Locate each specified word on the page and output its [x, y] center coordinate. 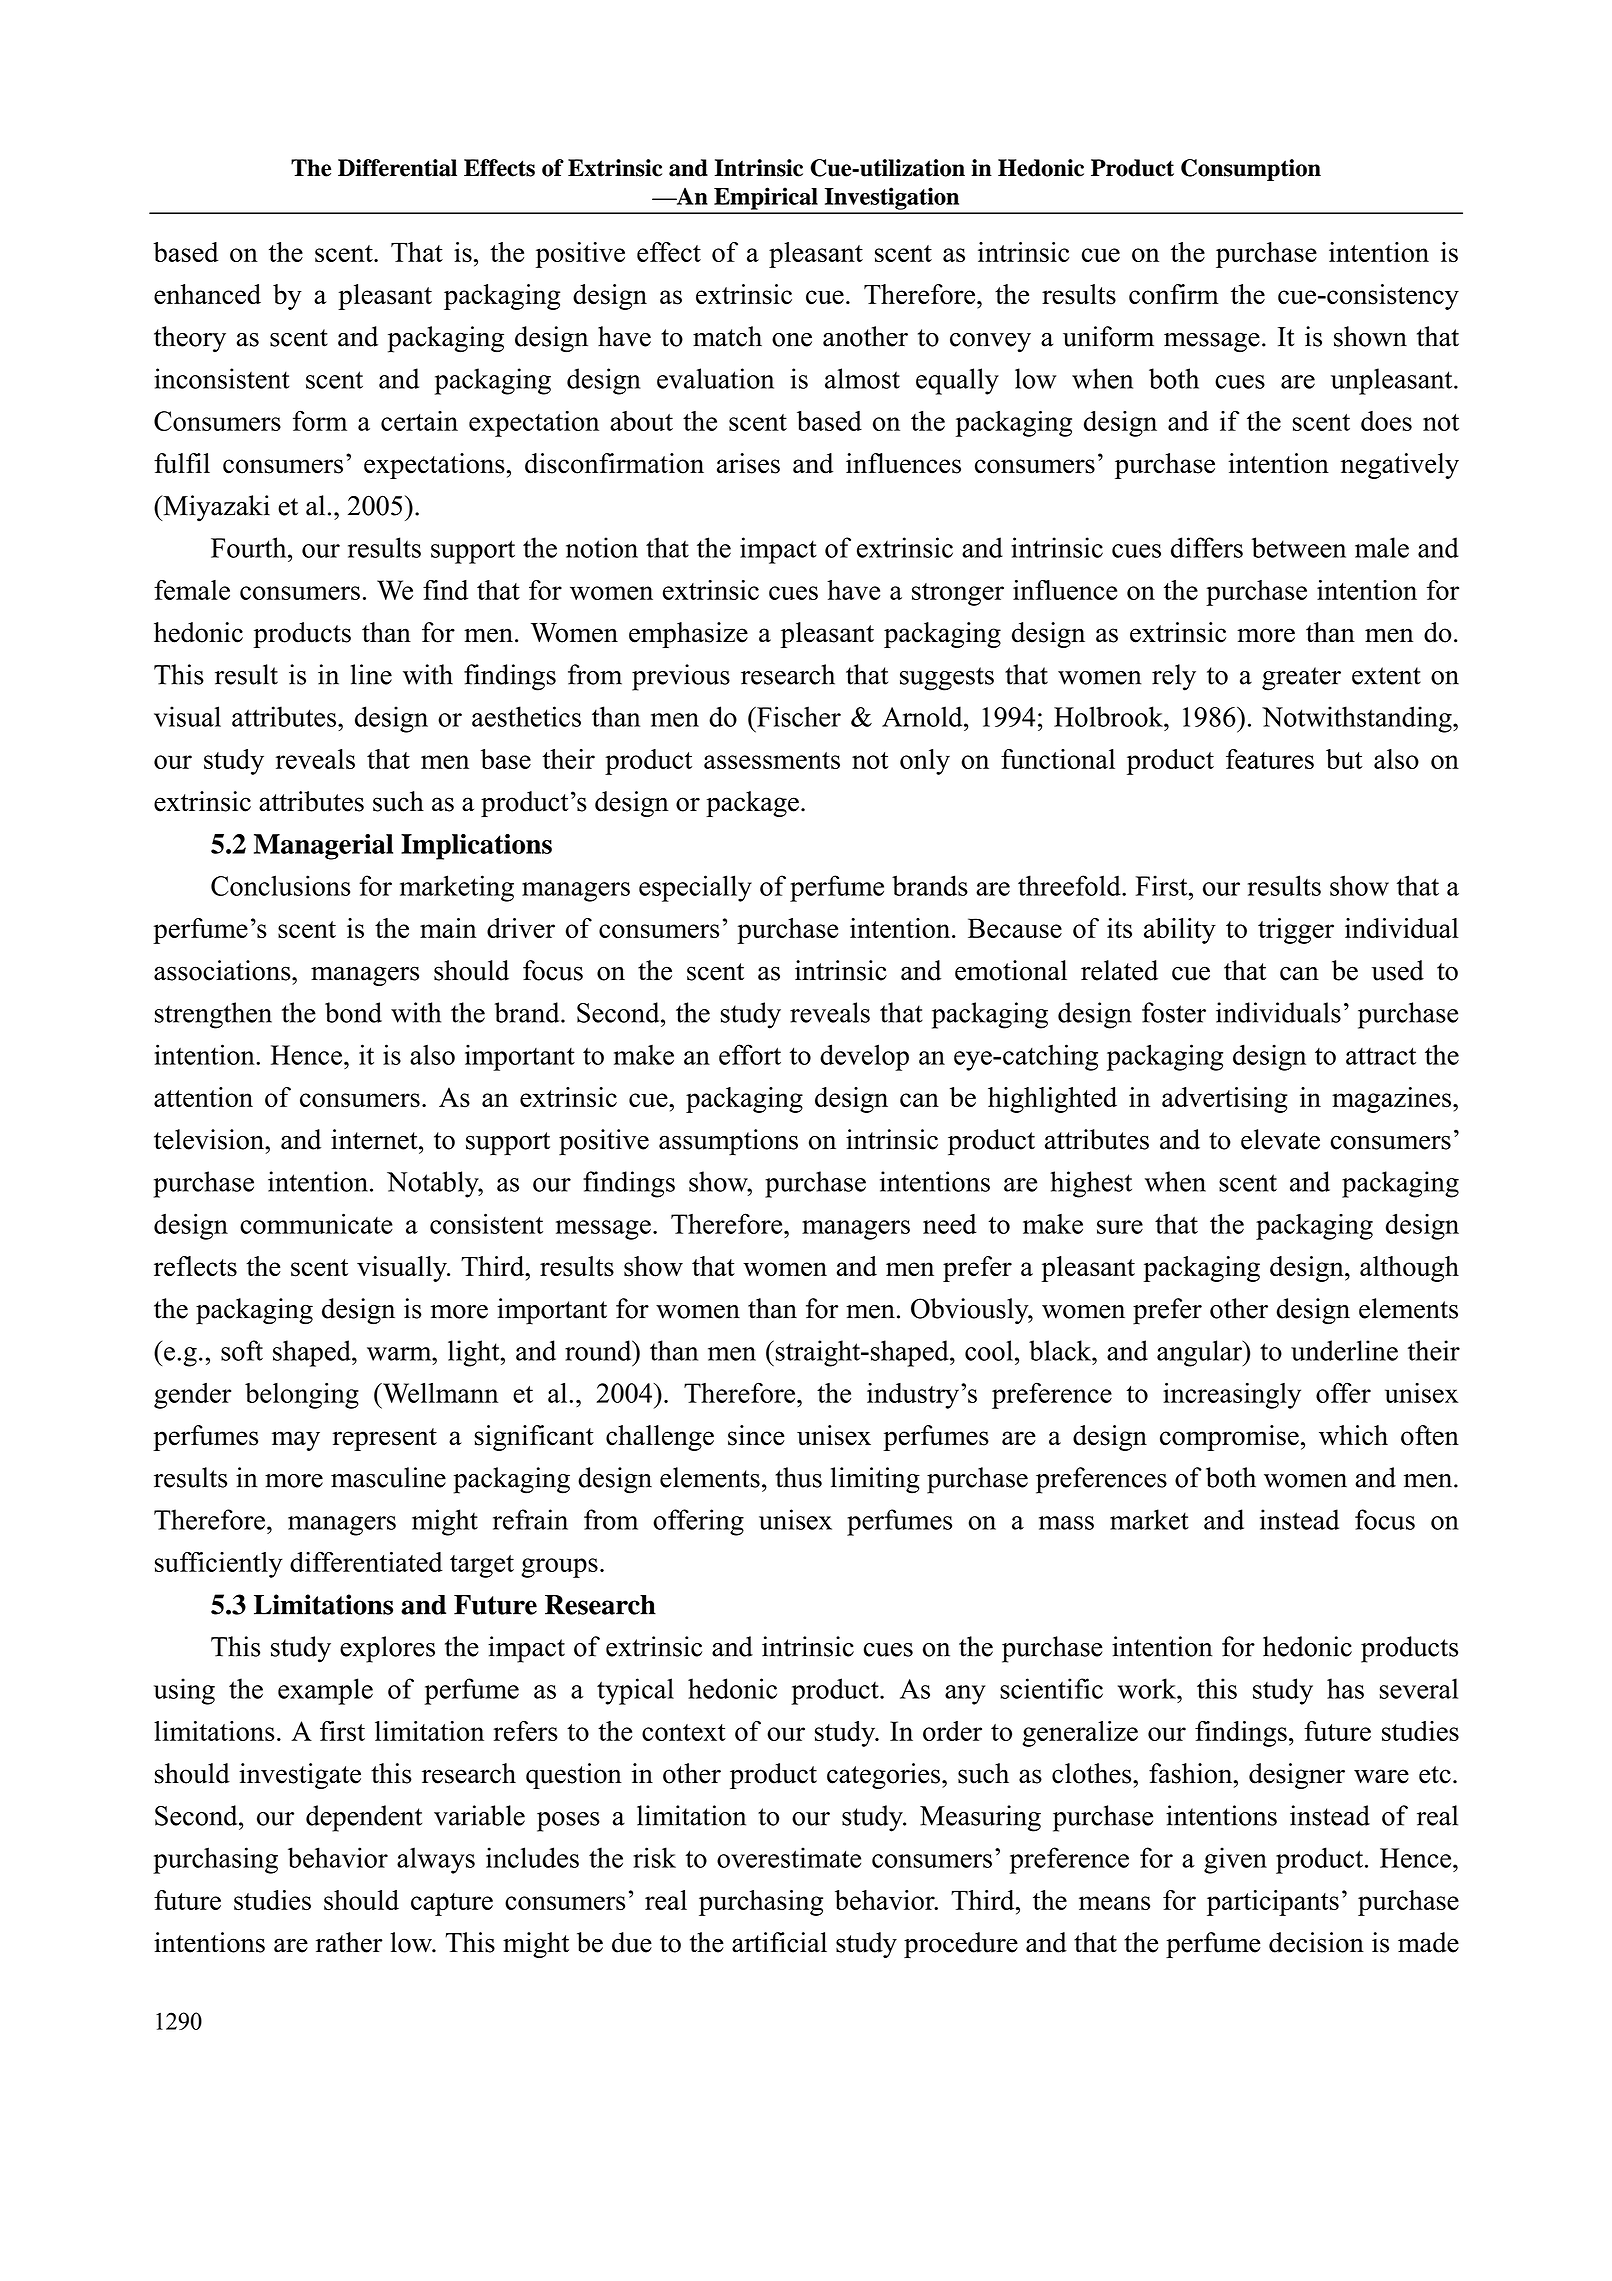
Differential [397, 168]
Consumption [1251, 170]
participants [1273, 1903]
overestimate [789, 1857]
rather [349, 1942]
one [792, 340]
